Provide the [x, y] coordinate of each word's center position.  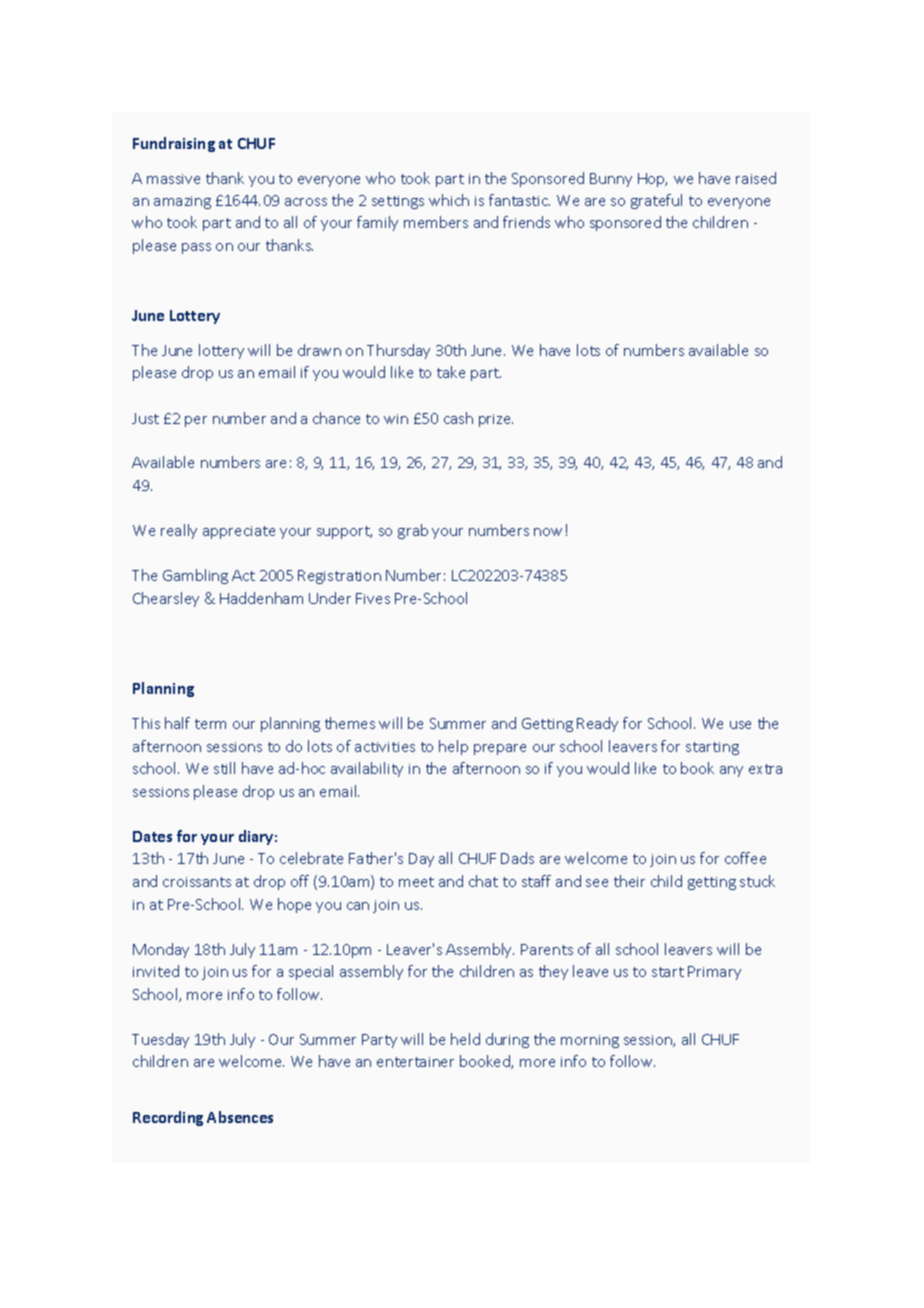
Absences [240, 1117]
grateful [656, 201]
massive [173, 179]
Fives [373, 598]
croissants [197, 882]
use [740, 725]
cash [458, 418]
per [196, 421]
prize [496, 420]
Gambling [195, 576]
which [449, 200]
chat [483, 881]
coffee [745, 858]
